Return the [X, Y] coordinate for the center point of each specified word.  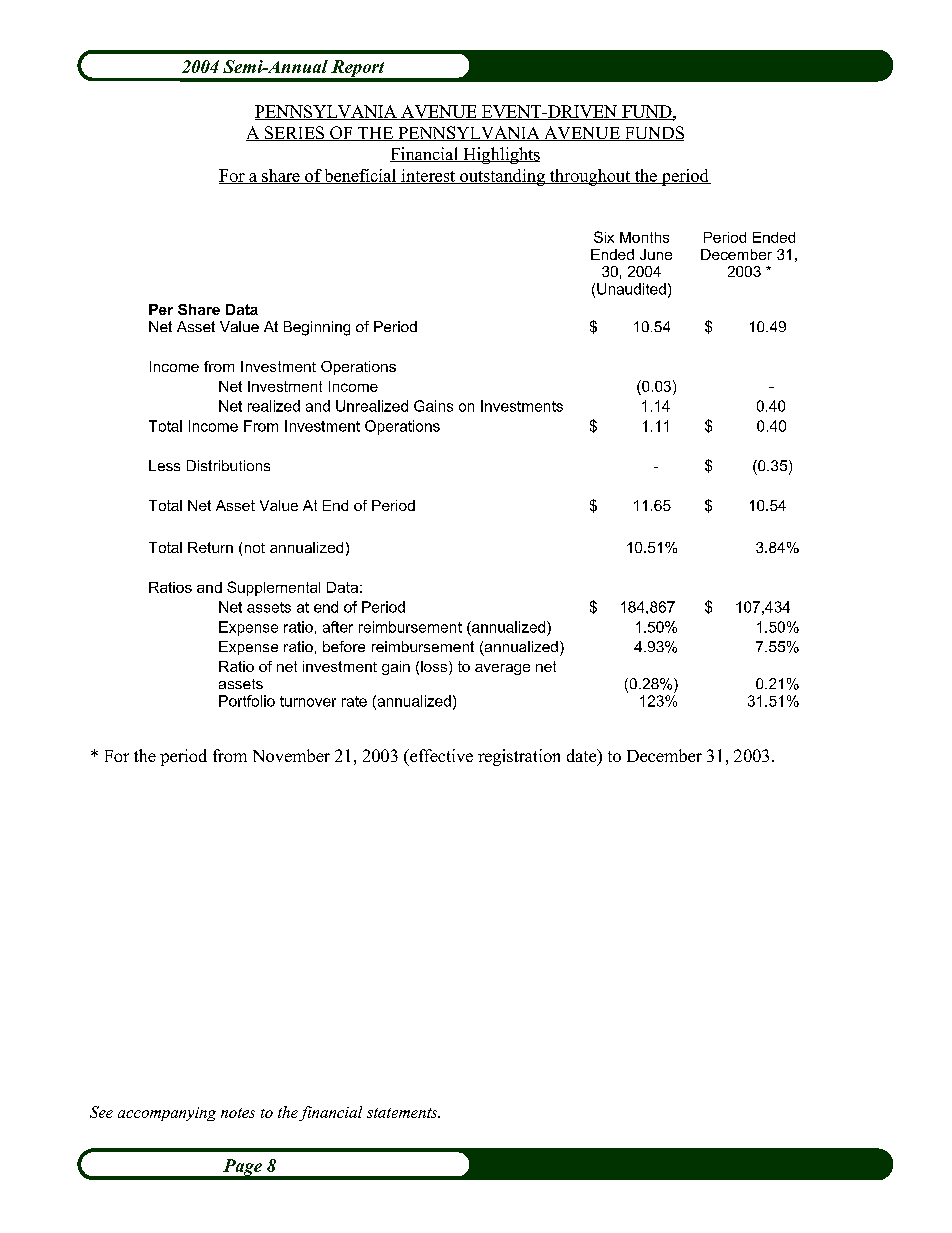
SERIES [295, 133]
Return [210, 547]
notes [238, 1113]
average [502, 669]
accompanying [167, 1114]
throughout [590, 177]
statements [403, 1113]
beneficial [360, 176]
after [338, 627]
